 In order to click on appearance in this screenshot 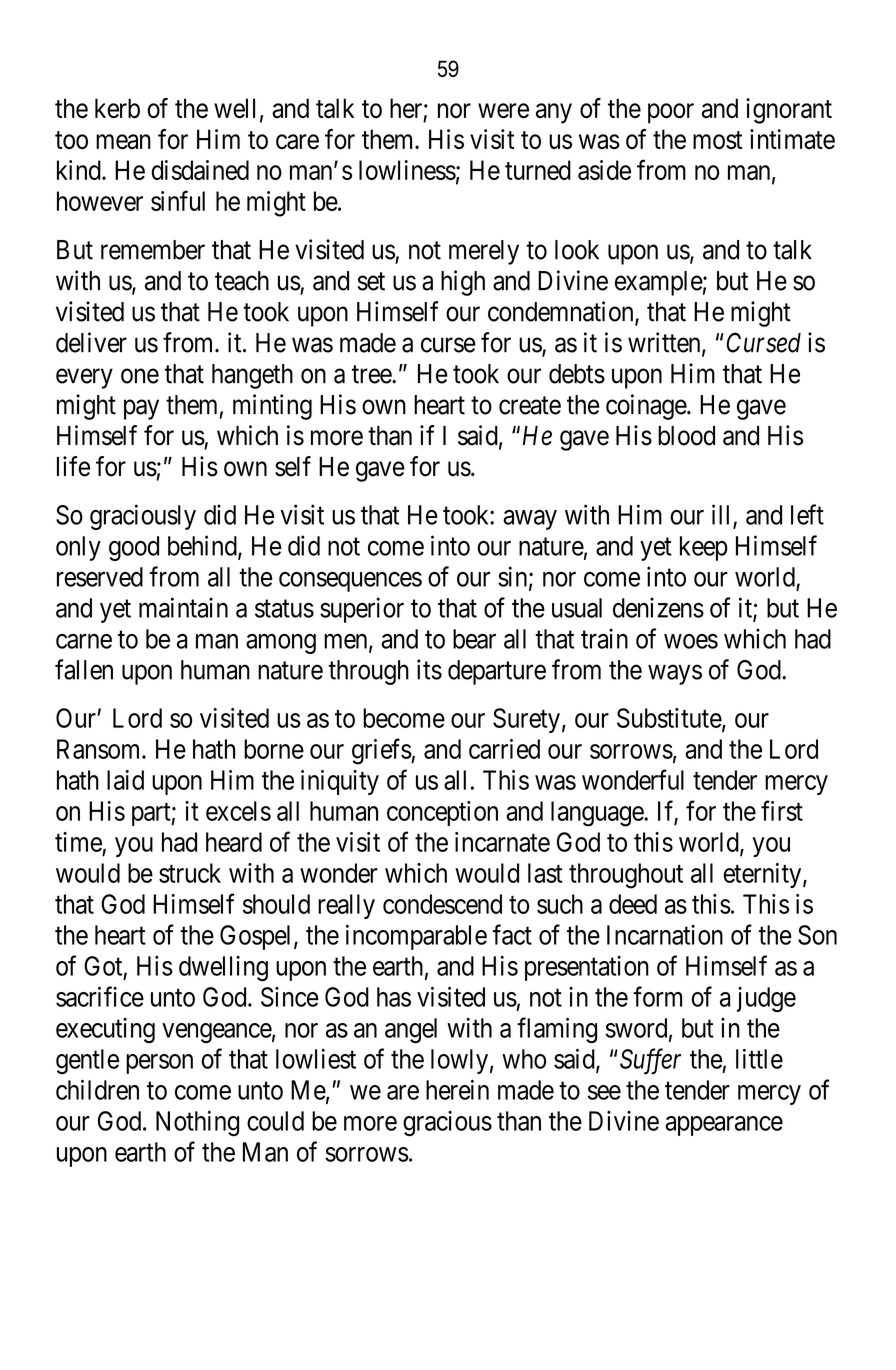, I will do `click(724, 1126)`.
